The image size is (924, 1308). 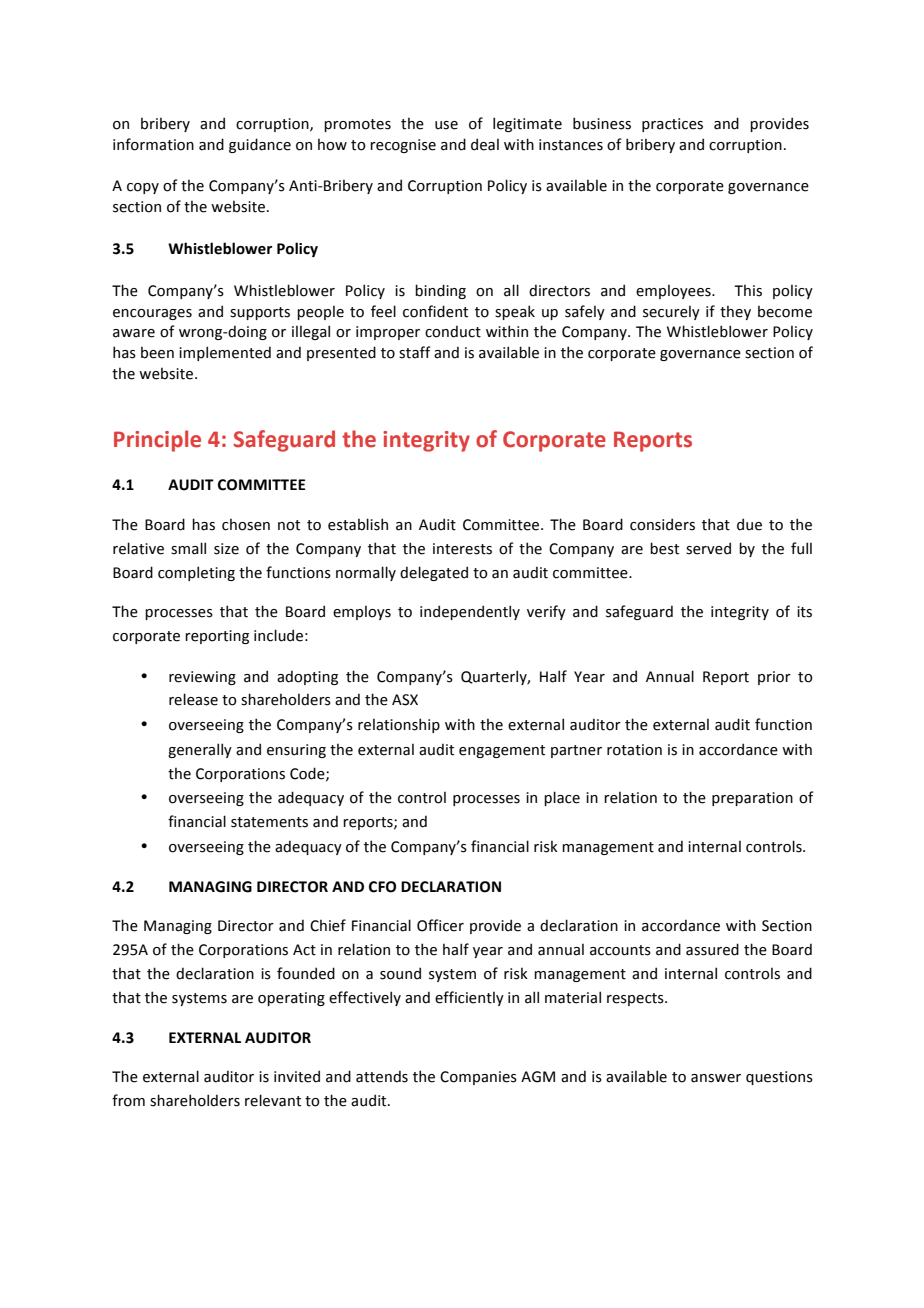 What do you see at coordinates (716, 1078) in the screenshot?
I see `answer` at bounding box center [716, 1078].
